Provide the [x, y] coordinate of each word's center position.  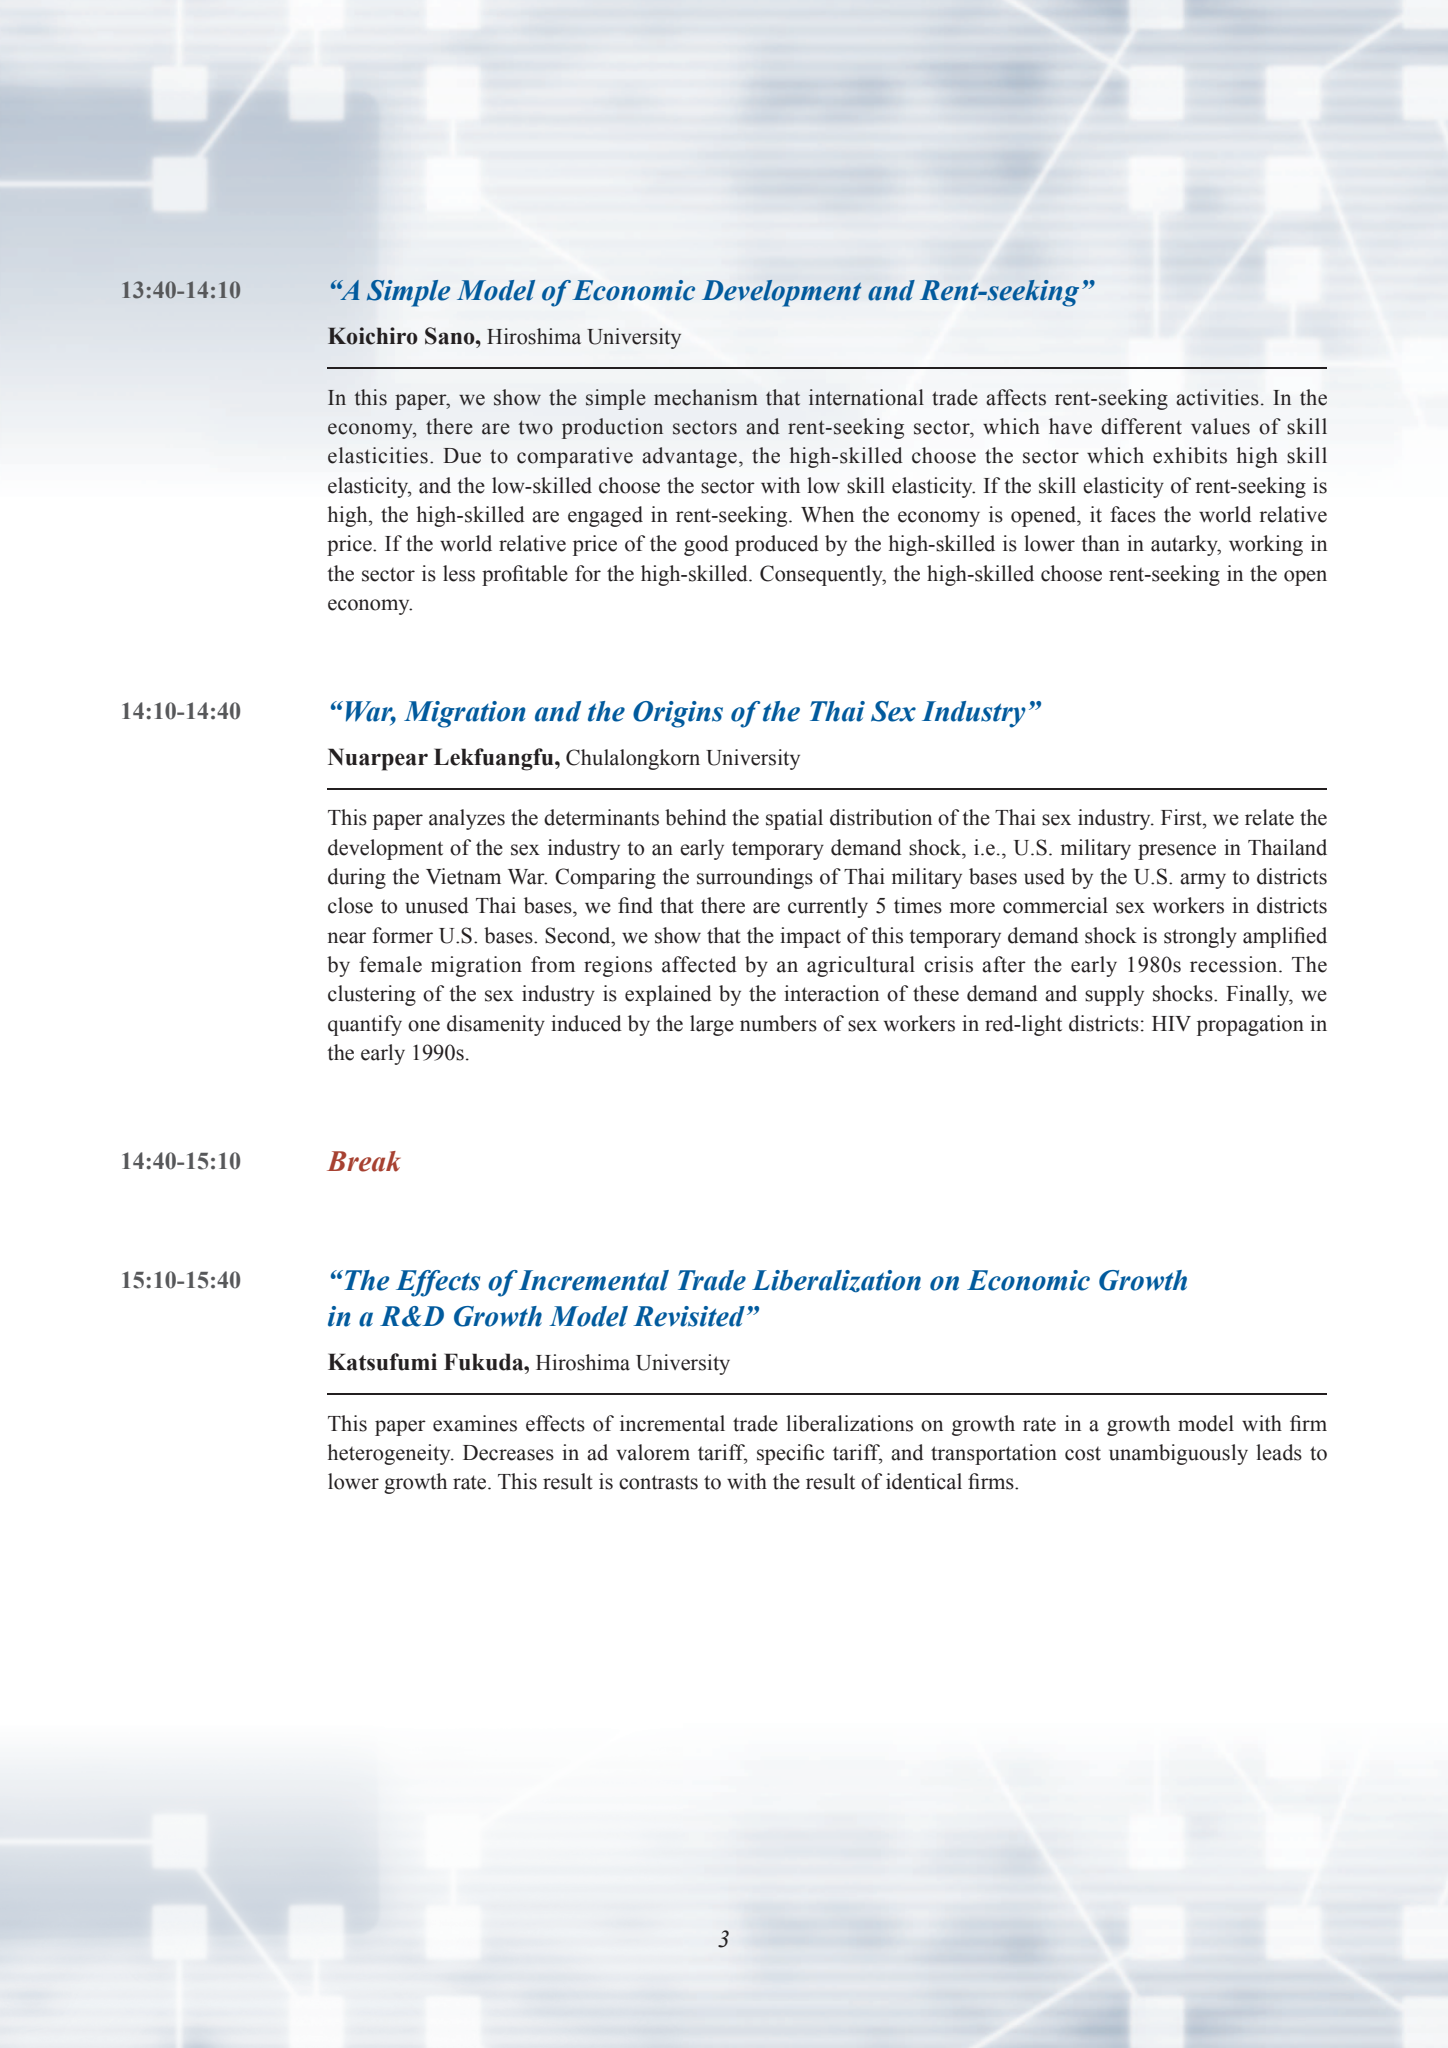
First [1182, 817]
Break [364, 1161]
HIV [1171, 1023]
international [866, 397]
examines [475, 1423]
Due [462, 456]
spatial [794, 819]
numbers [778, 1023]
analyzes [467, 819]
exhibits [1190, 455]
